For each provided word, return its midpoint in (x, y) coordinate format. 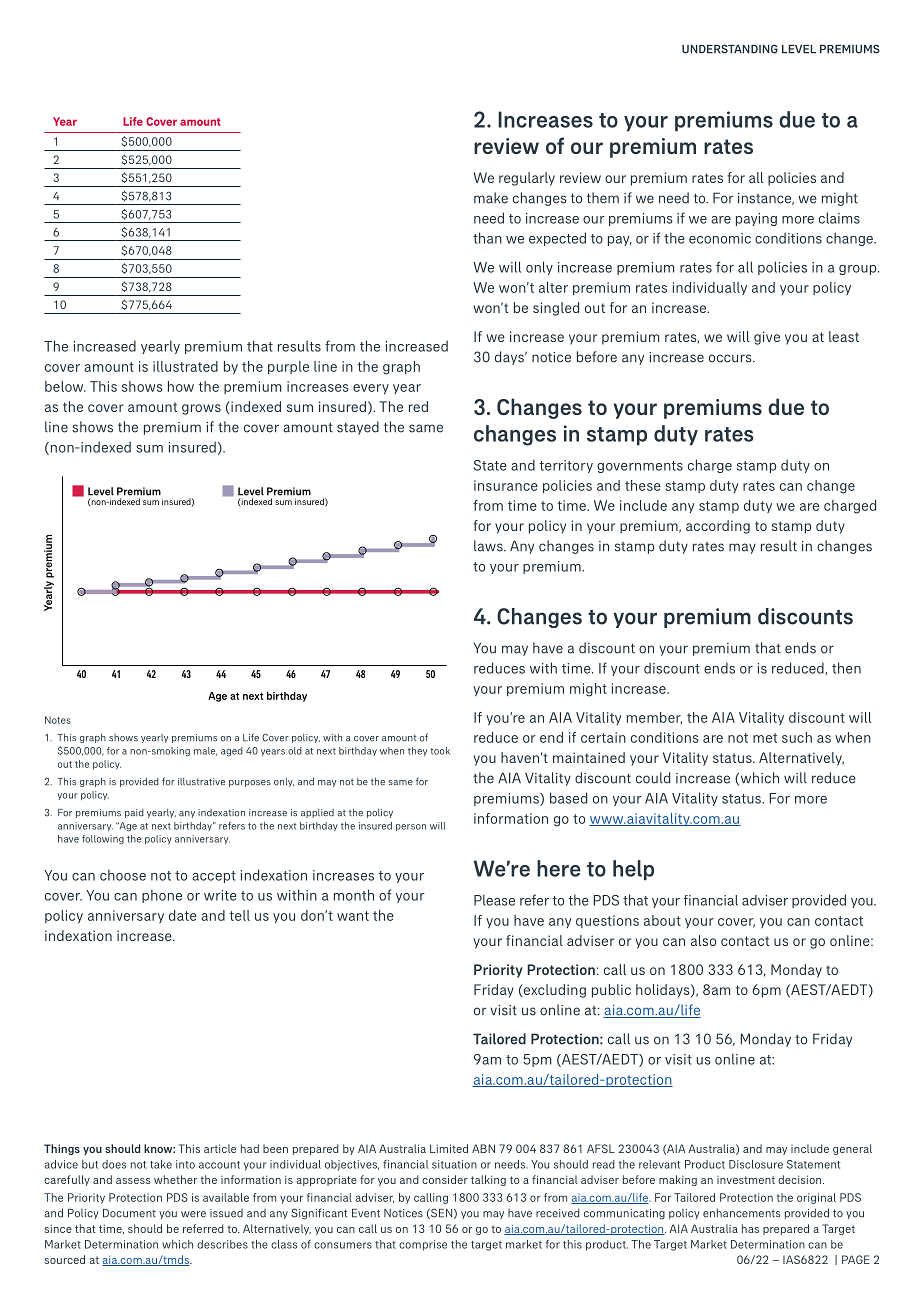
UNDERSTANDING (730, 49)
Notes (58, 720)
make (491, 198)
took (440, 751)
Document (129, 1213)
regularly (527, 179)
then (846, 668)
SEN (442, 1214)
